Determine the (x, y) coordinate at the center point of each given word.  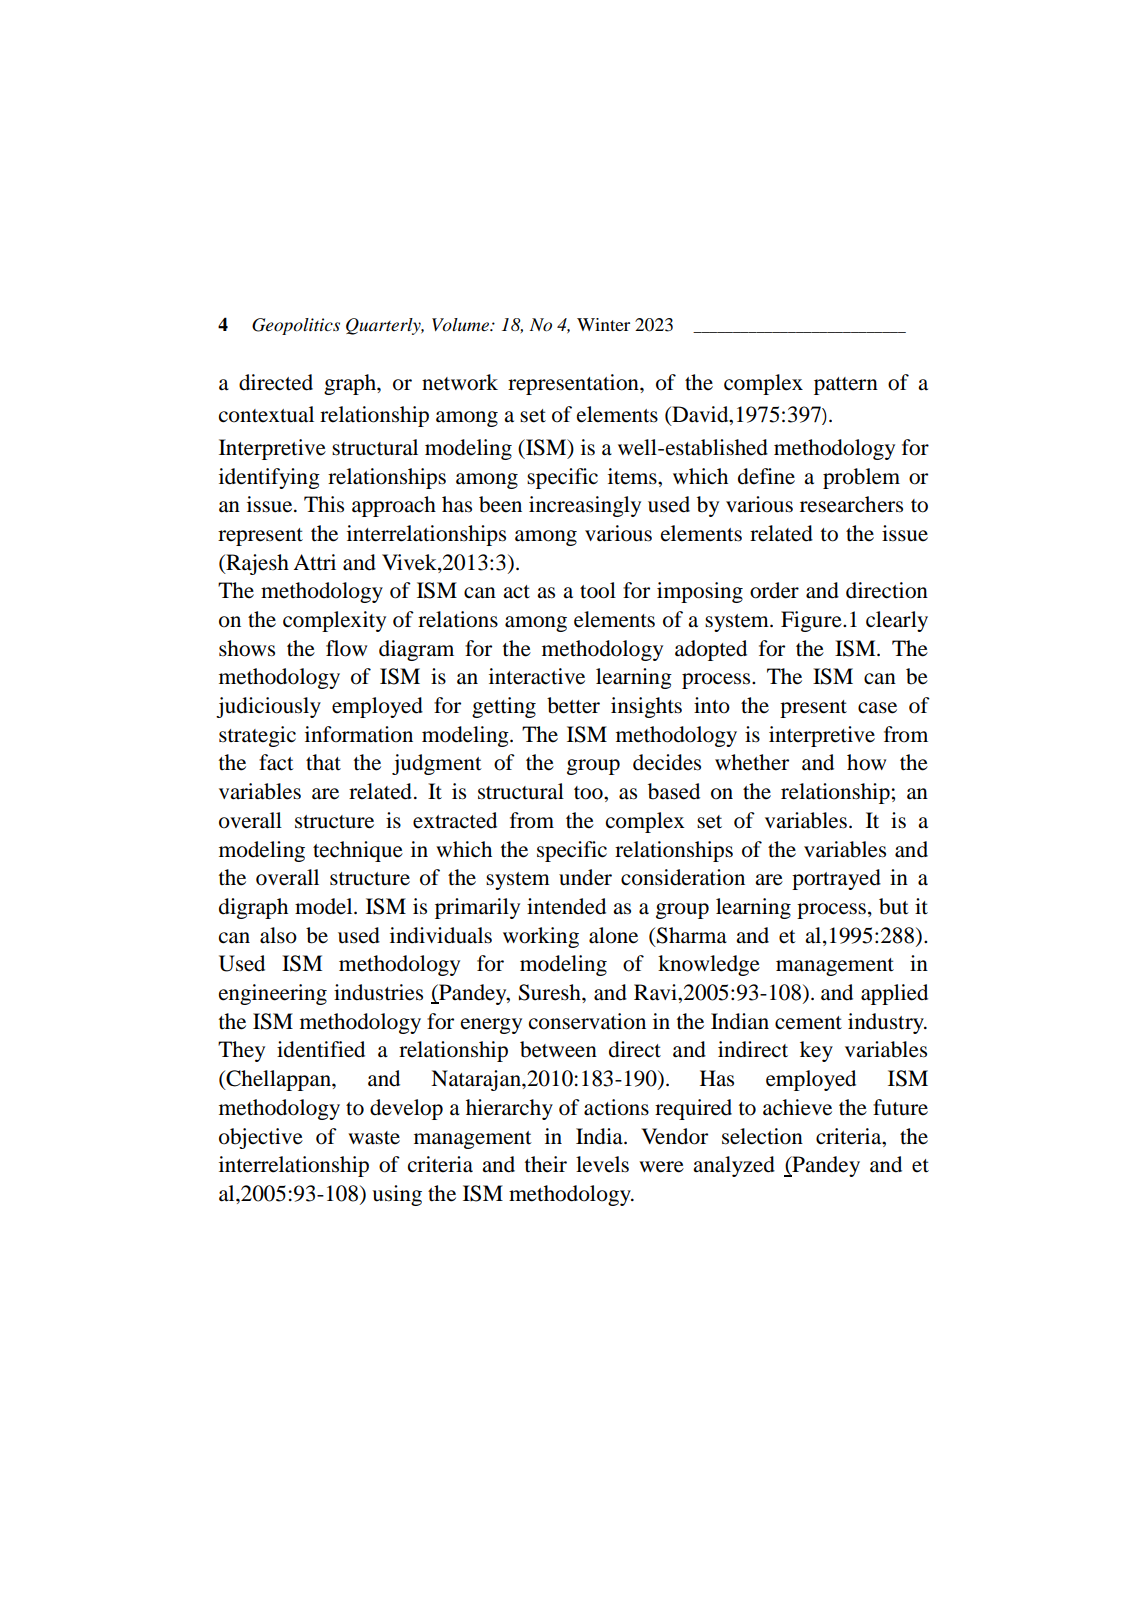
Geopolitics (296, 326)
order (774, 590)
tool (598, 590)
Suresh (551, 992)
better (573, 705)
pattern (846, 386)
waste (374, 1138)
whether (752, 762)
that (323, 762)
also (278, 935)
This (324, 504)
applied (894, 994)
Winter (603, 324)
